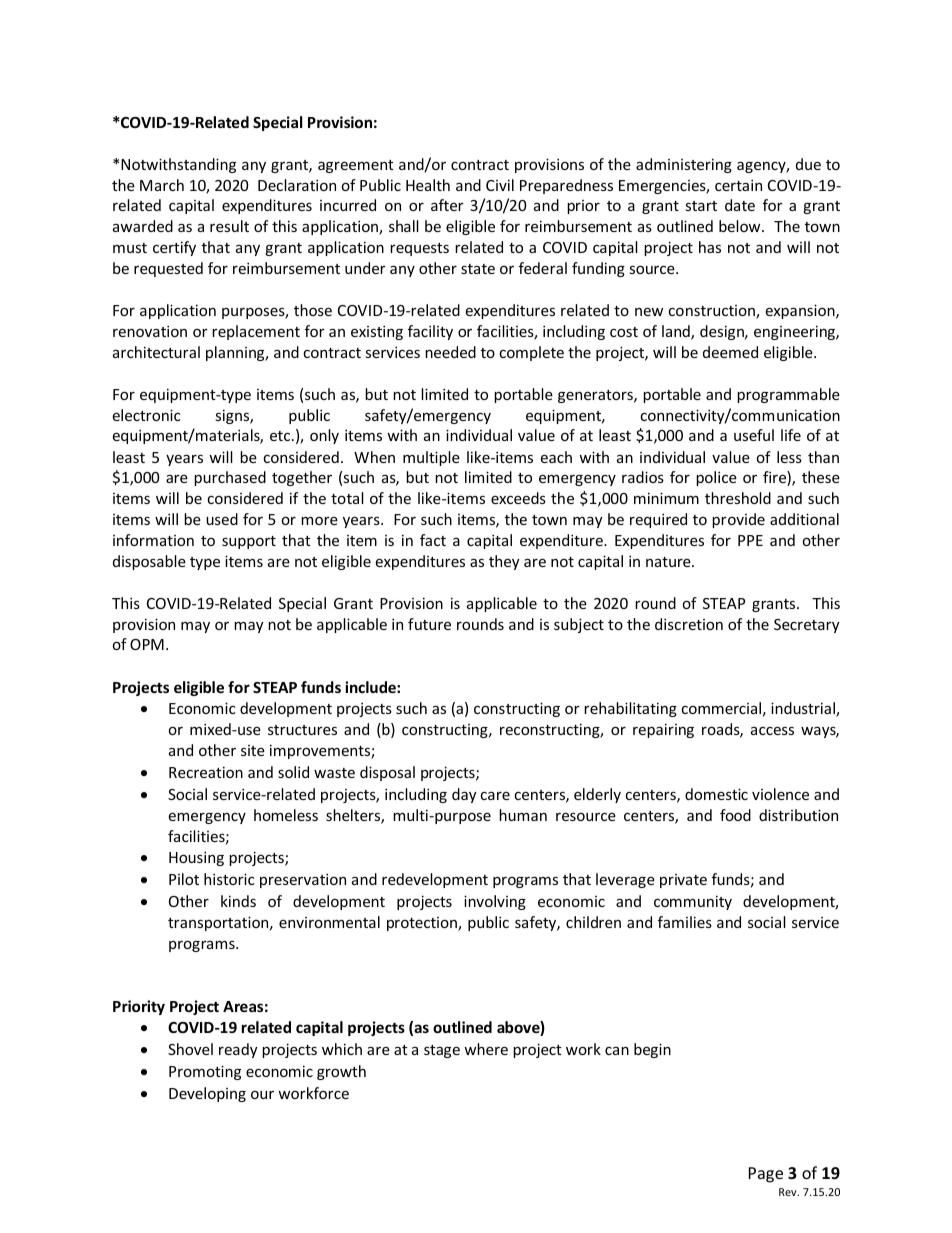 This image has width=952, height=1233. I want to click on certain, so click(738, 185).
